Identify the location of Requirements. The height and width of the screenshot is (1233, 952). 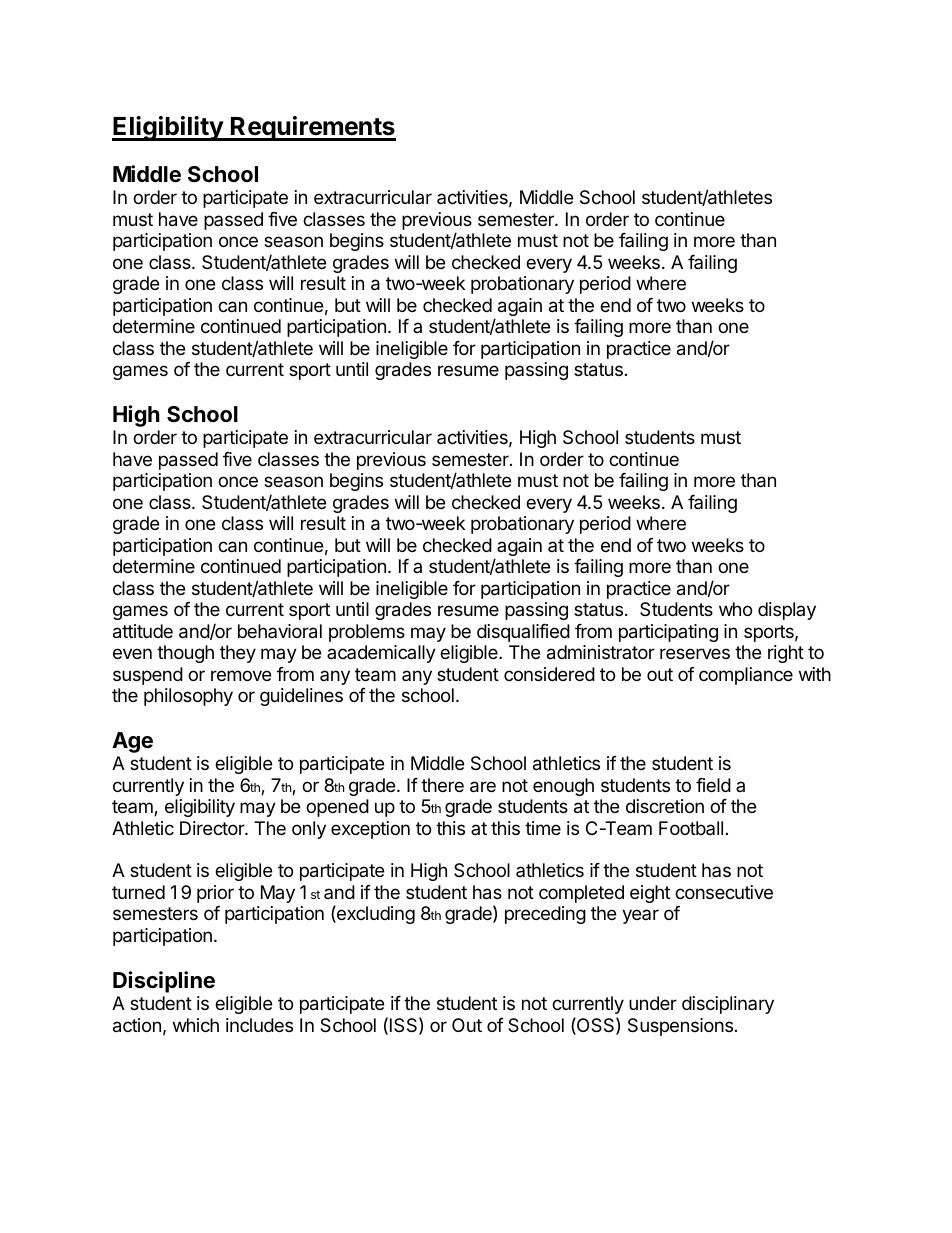
(312, 128).
